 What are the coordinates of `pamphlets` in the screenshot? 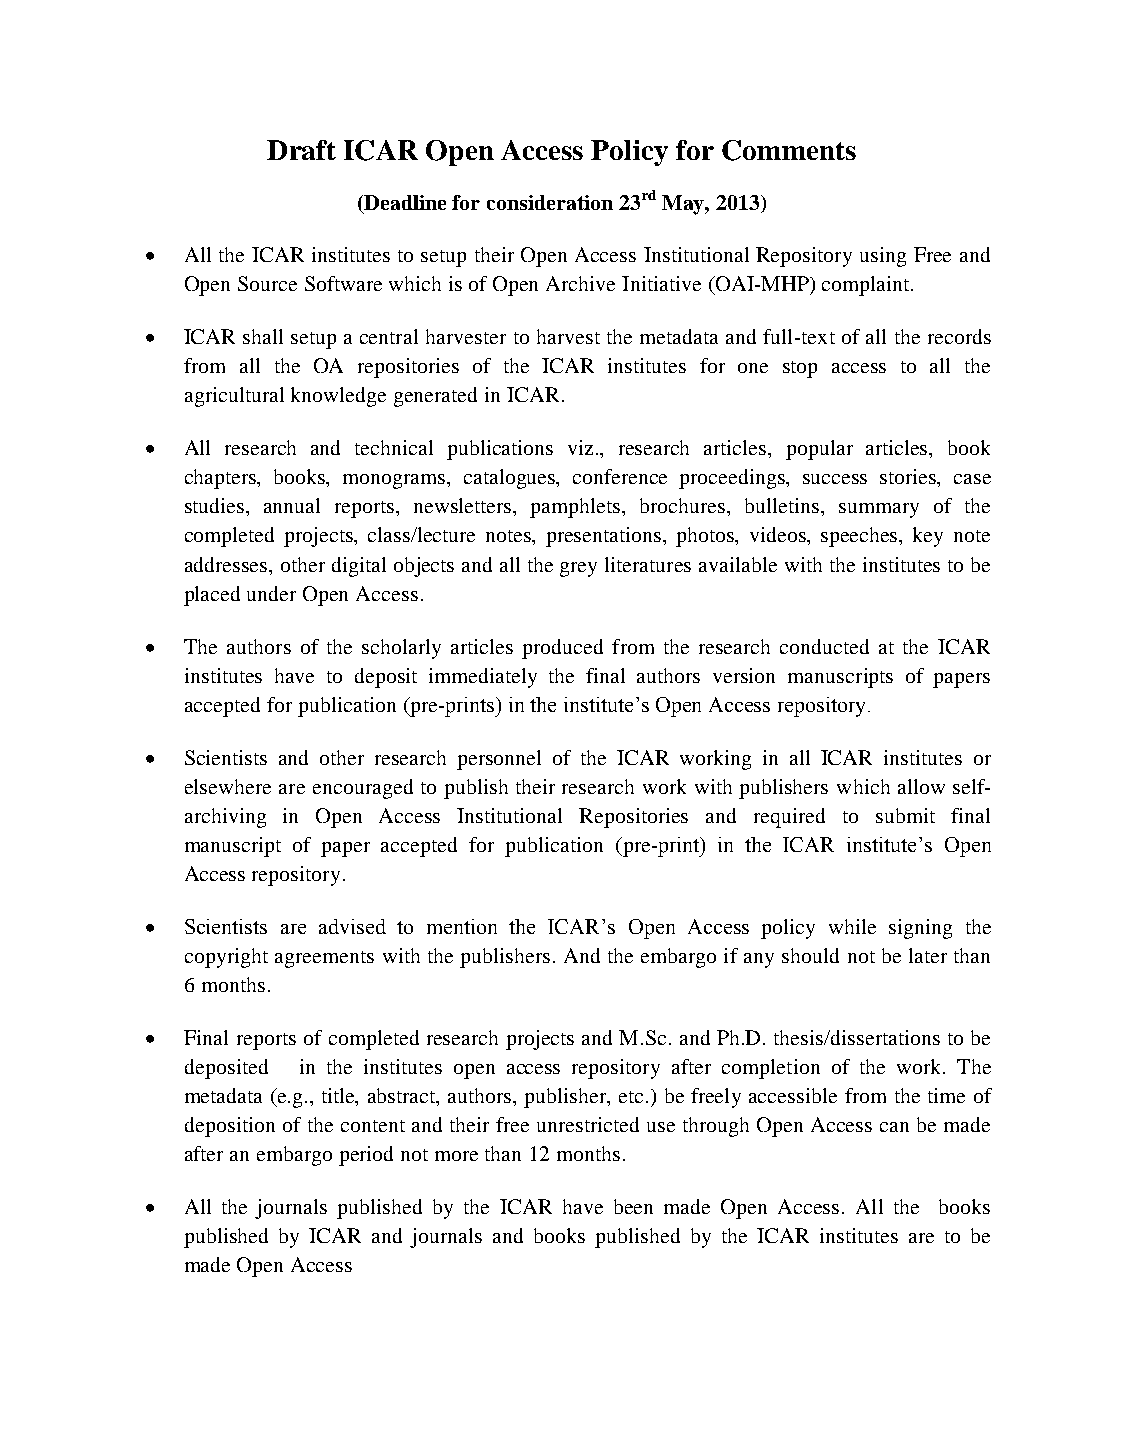 It's located at (576, 508).
